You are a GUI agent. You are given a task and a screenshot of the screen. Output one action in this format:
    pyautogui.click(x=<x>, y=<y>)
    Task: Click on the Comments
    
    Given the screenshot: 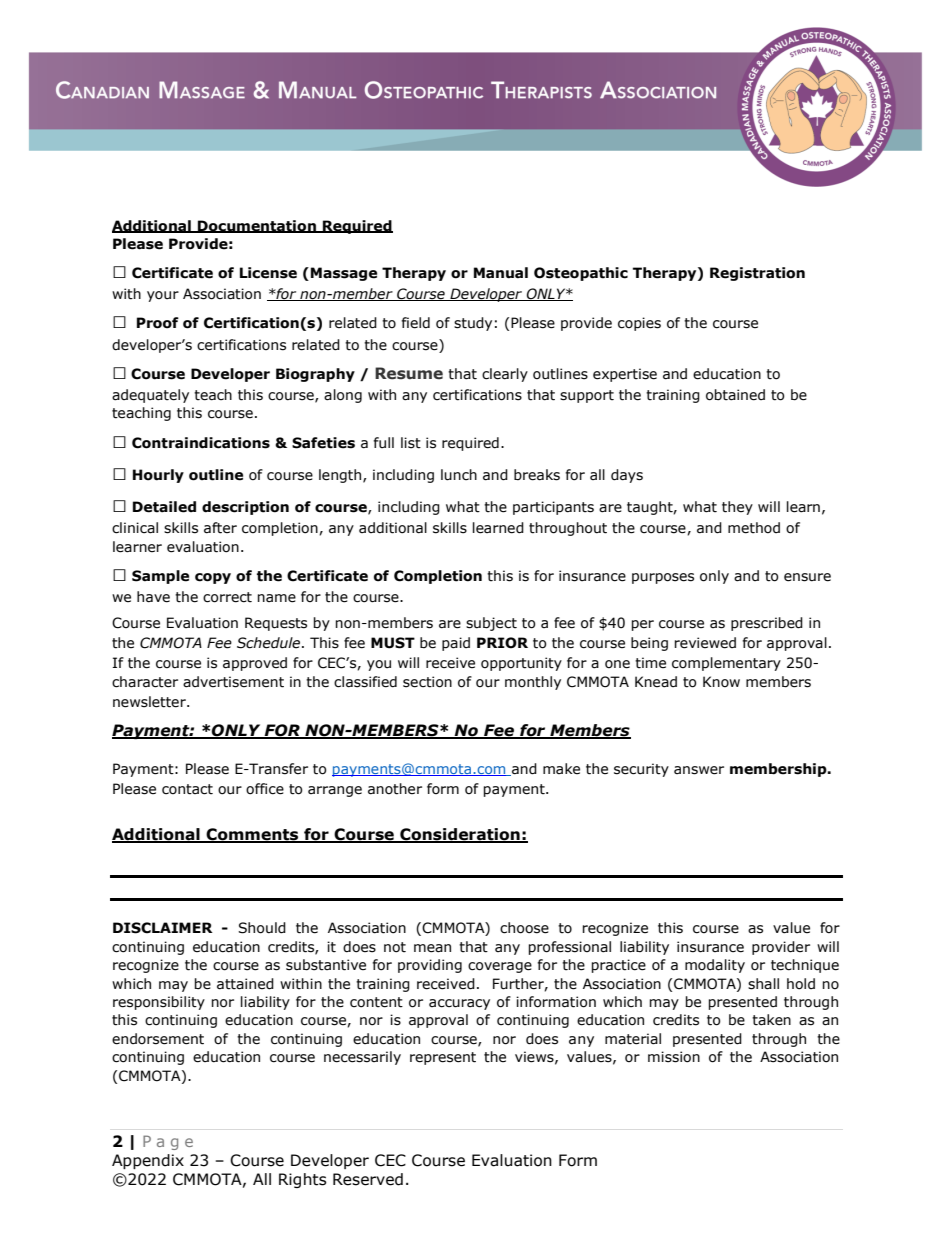 What is the action you would take?
    pyautogui.click(x=253, y=835)
